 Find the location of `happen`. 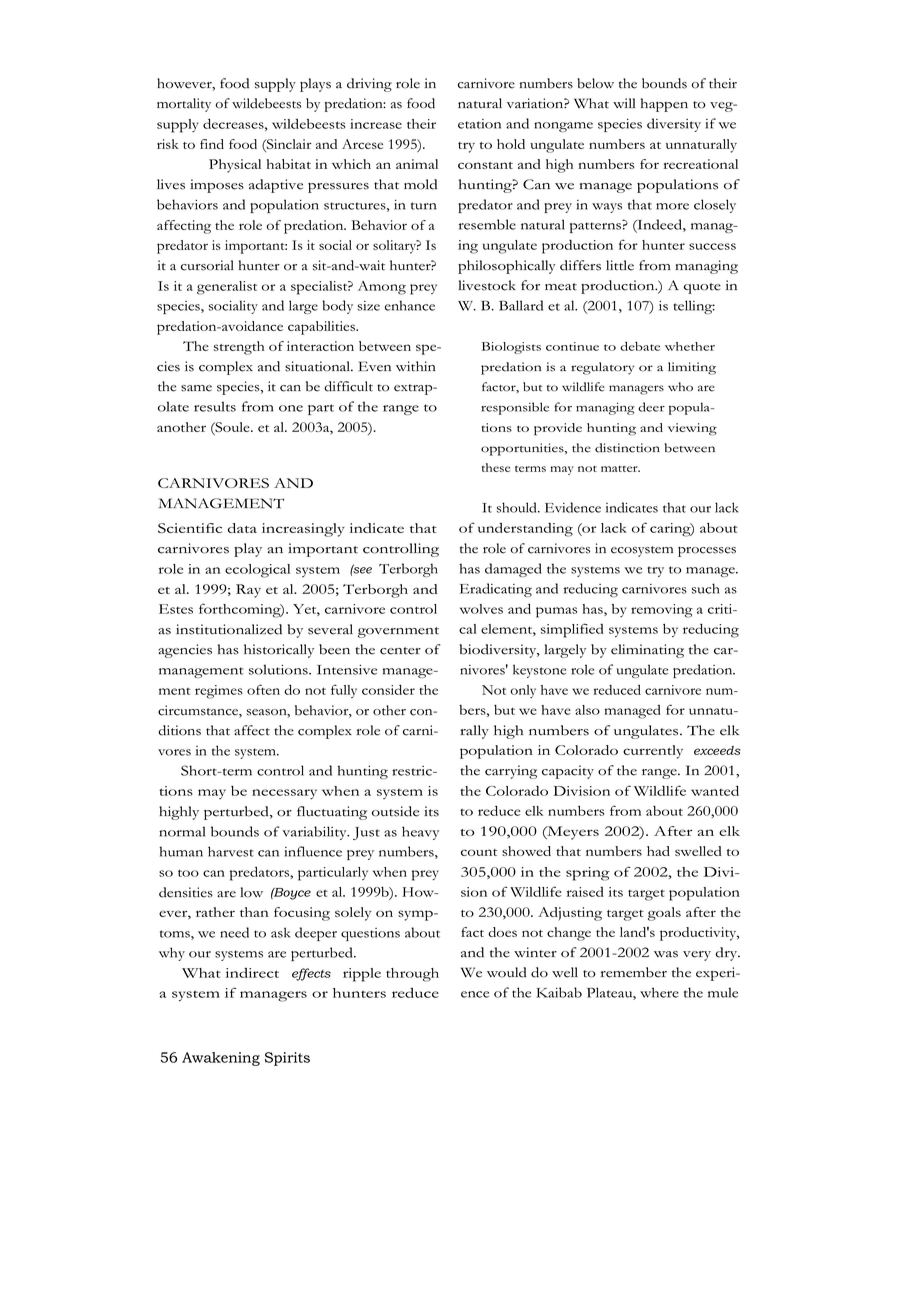

happen is located at coordinates (664, 105).
